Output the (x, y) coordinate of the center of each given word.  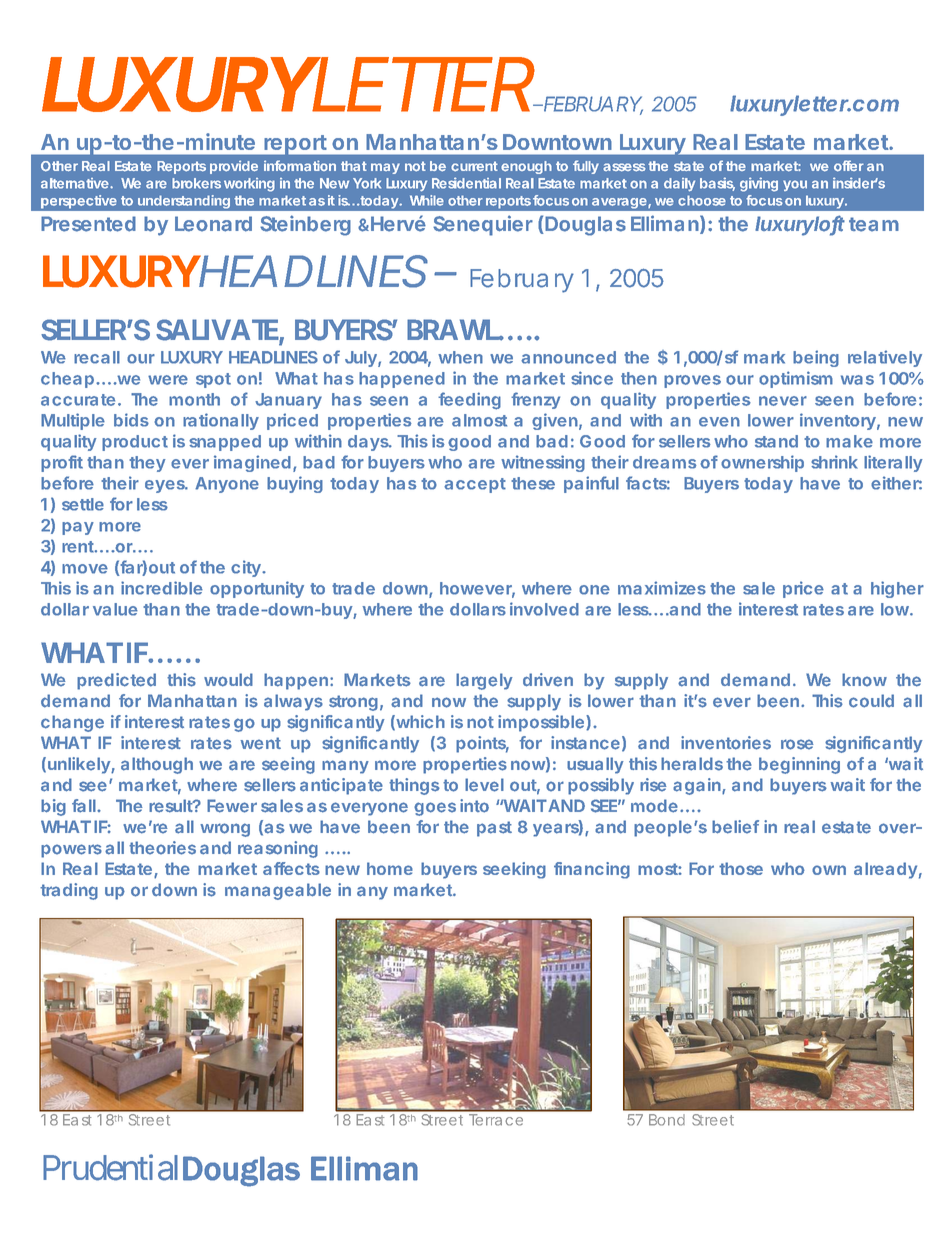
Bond (667, 1120)
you (795, 185)
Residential (466, 183)
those (741, 868)
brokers (196, 183)
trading (69, 891)
